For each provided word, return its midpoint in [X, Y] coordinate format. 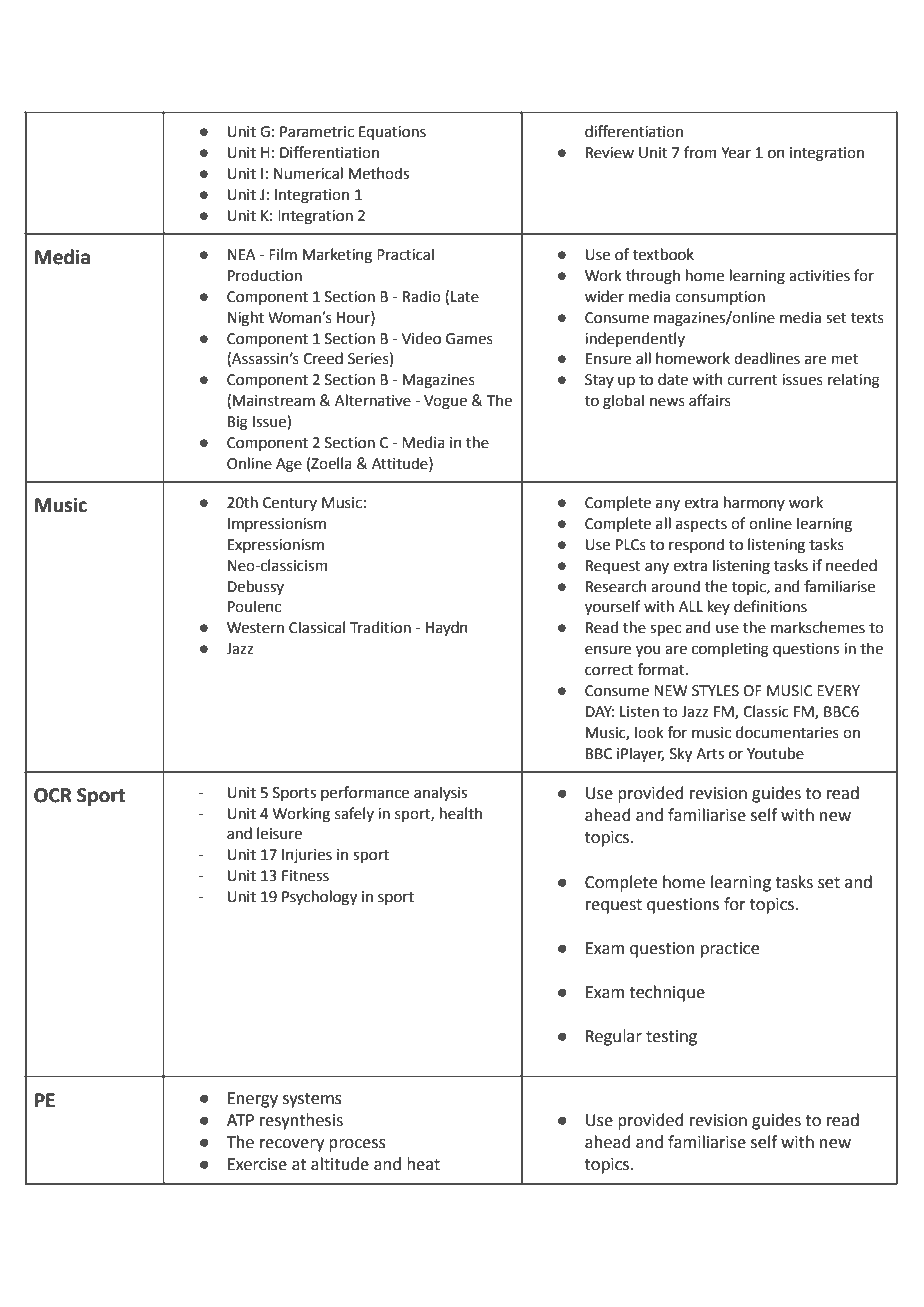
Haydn [447, 628]
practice [730, 950]
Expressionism [276, 546]
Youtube [775, 753]
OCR [53, 795]
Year [736, 153]
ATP [240, 1120]
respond [696, 545]
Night [246, 319]
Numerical [308, 173]
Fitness [305, 876]
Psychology [319, 898]
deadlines [767, 358]
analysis [440, 793]
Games [469, 339]
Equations [392, 133]
